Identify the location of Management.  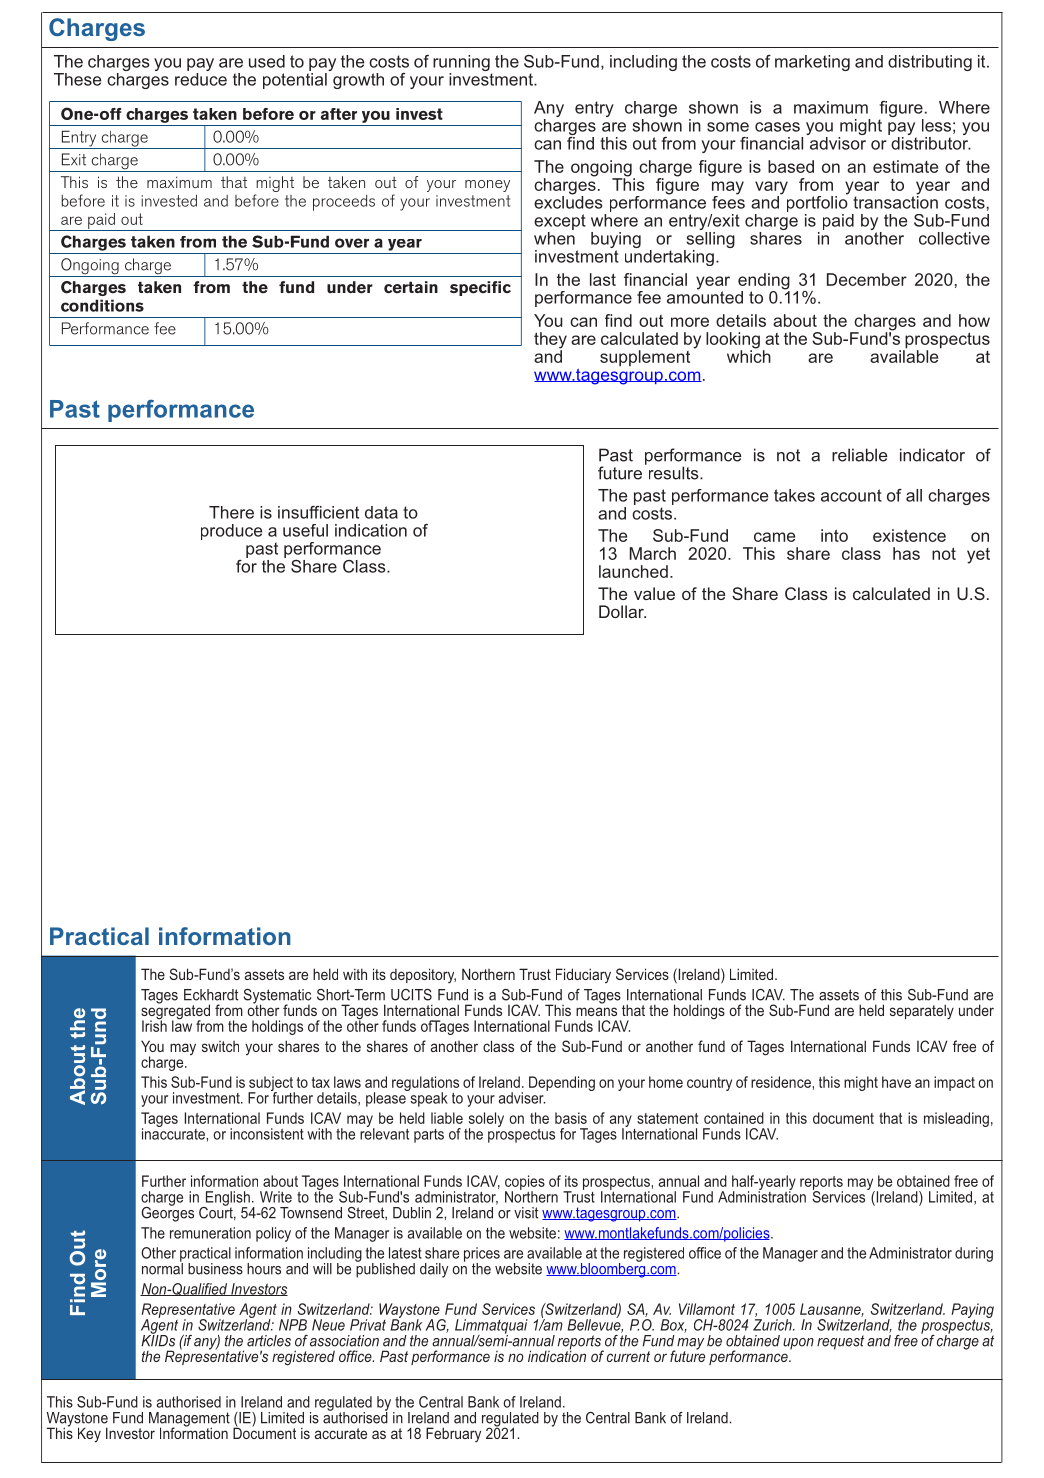
(189, 1420).
